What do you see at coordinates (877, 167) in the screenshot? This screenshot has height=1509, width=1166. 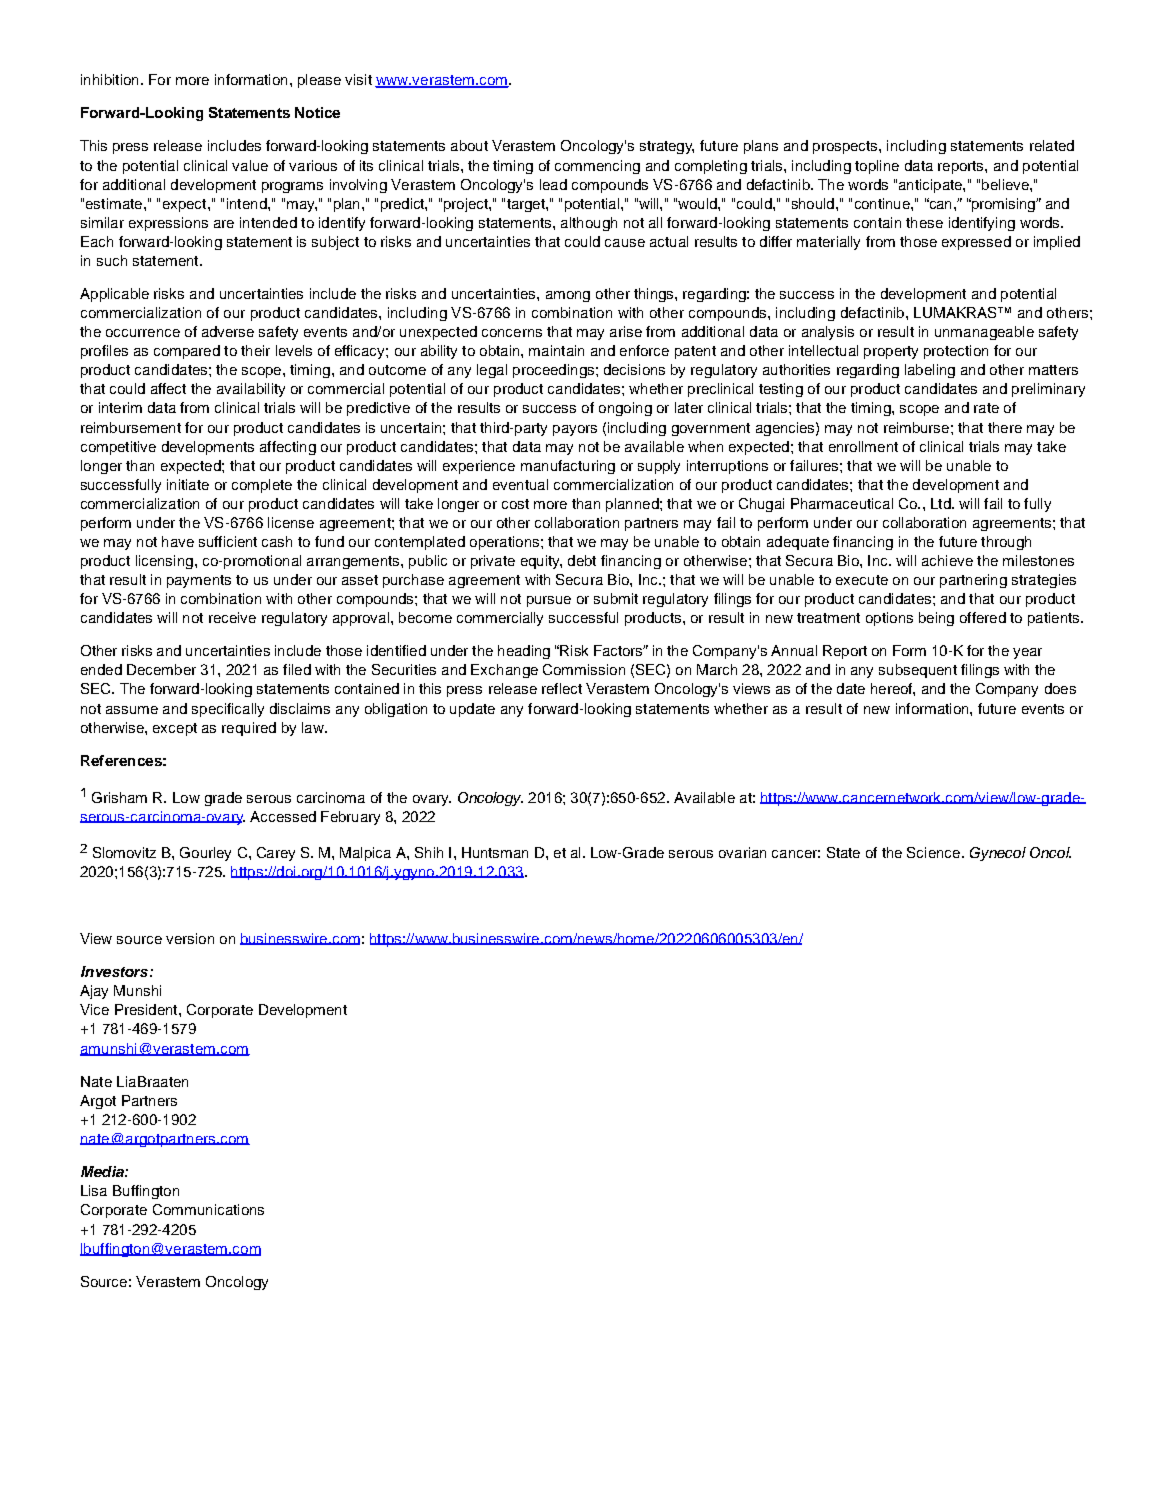 I see `topline` at bounding box center [877, 167].
